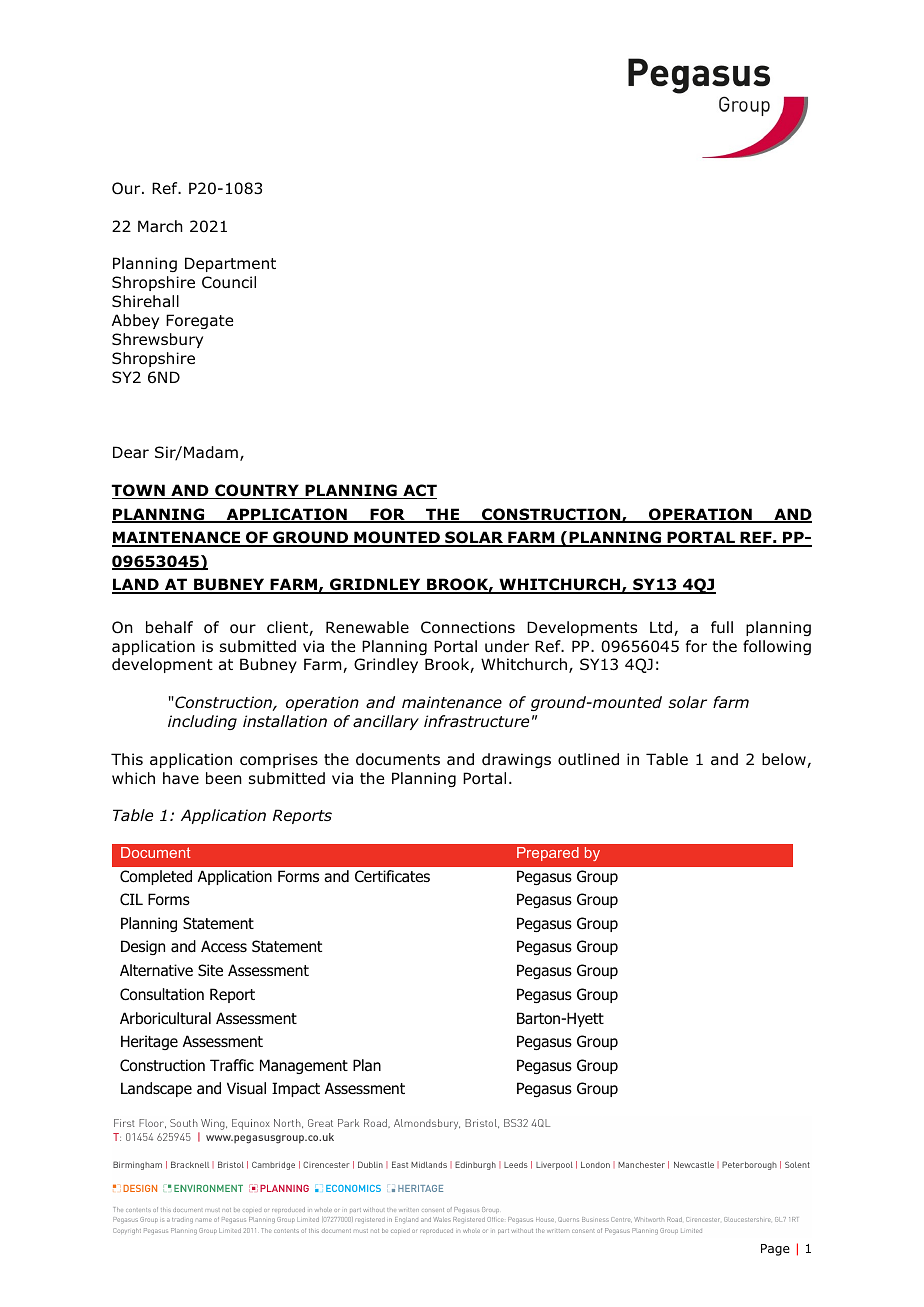 This document has width=924, height=1307. What do you see at coordinates (785, 760) in the document?
I see `below` at bounding box center [785, 760].
